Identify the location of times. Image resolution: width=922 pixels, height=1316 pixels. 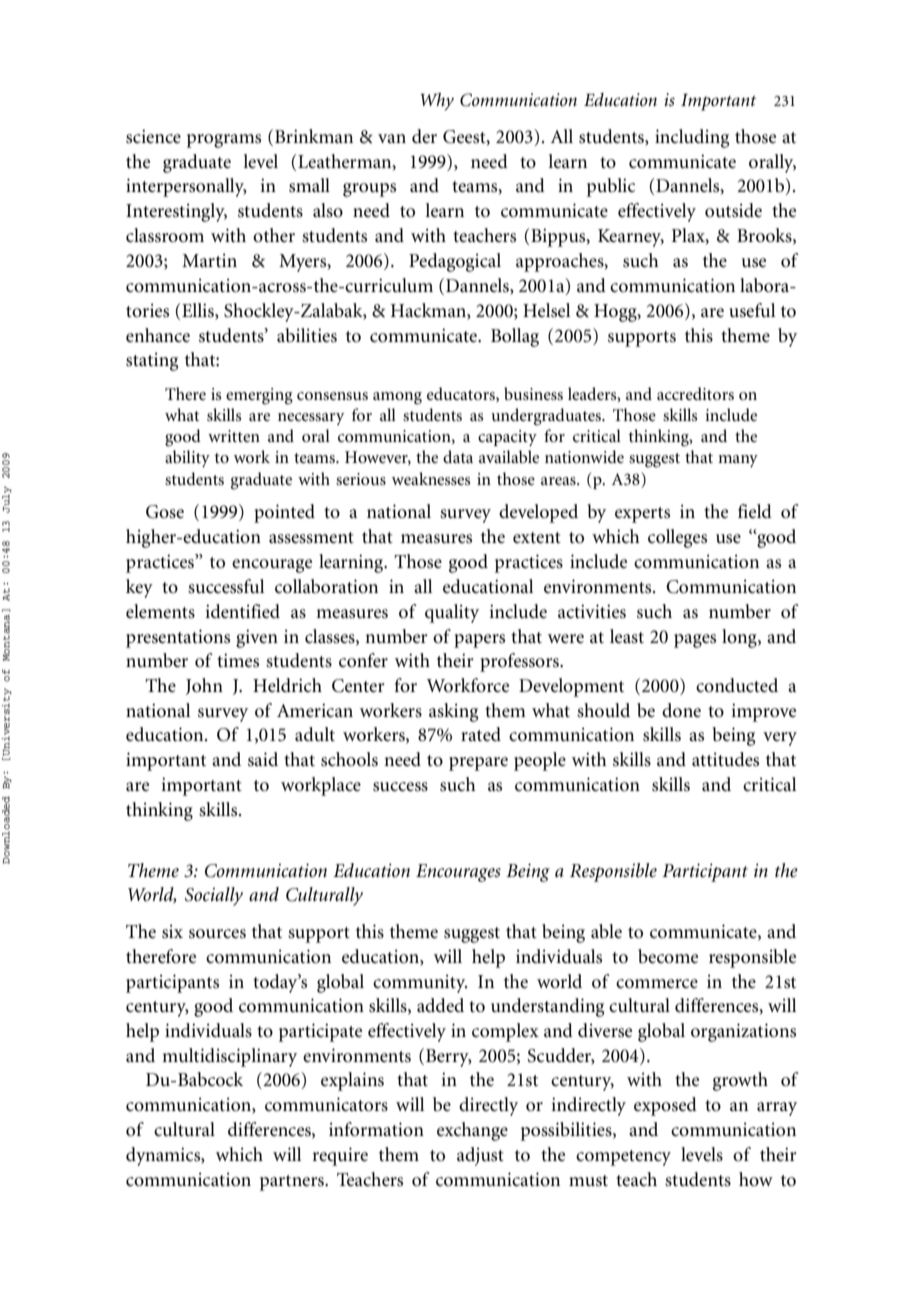
(238, 660).
